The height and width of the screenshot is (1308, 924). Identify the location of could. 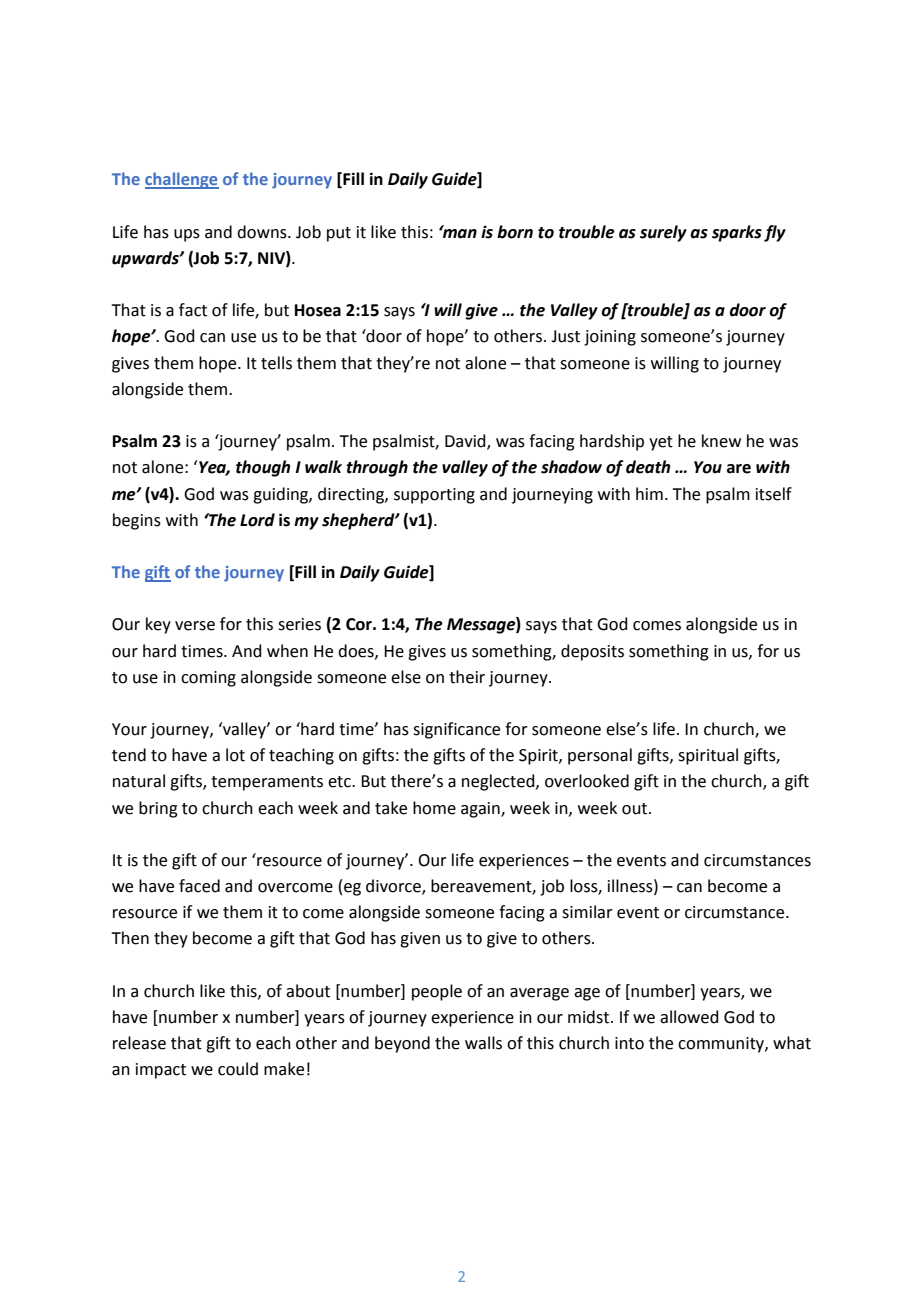
(238, 1069).
